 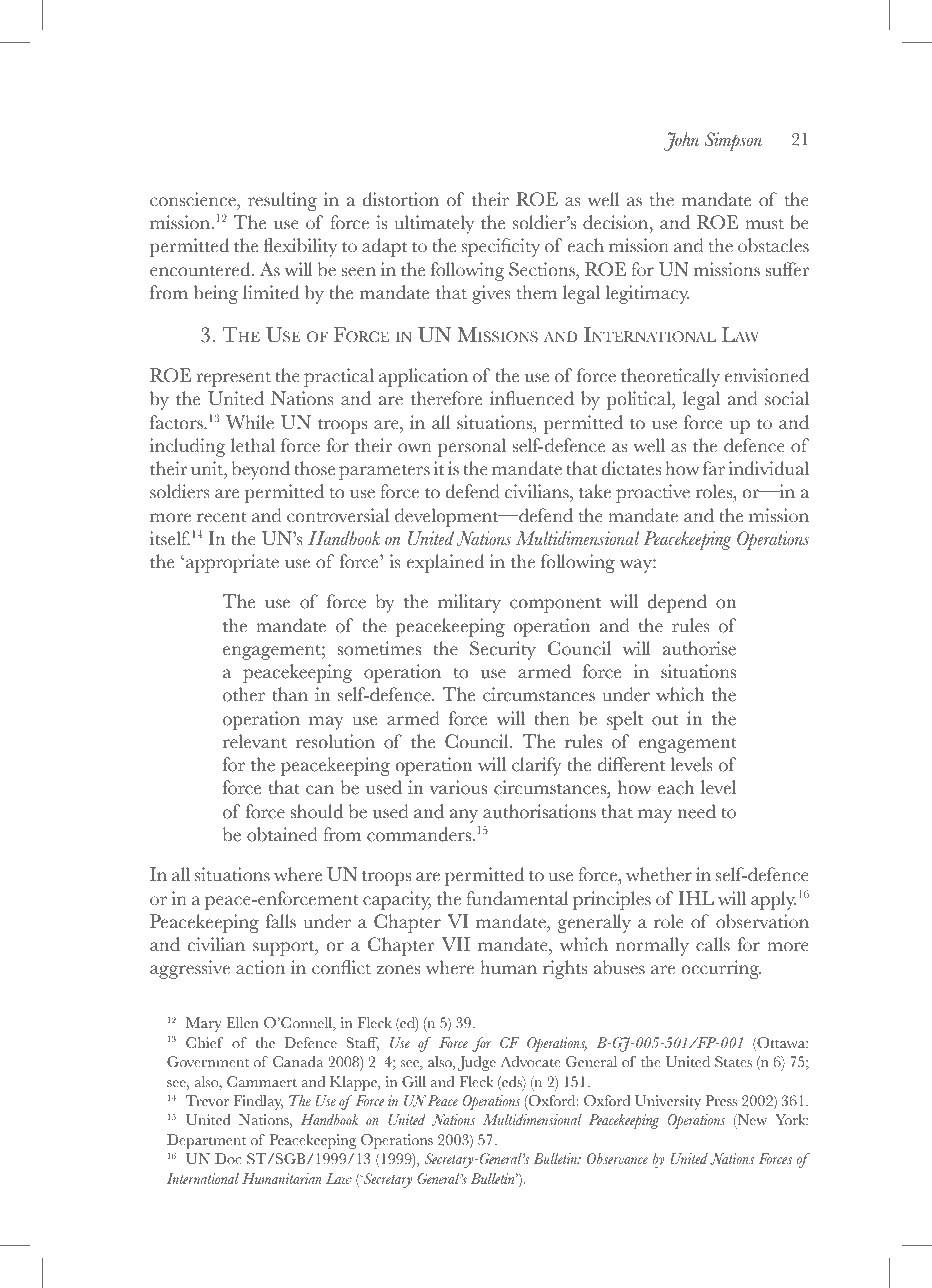 What do you see at coordinates (282, 201) in the screenshot?
I see `resulting` at bounding box center [282, 201].
